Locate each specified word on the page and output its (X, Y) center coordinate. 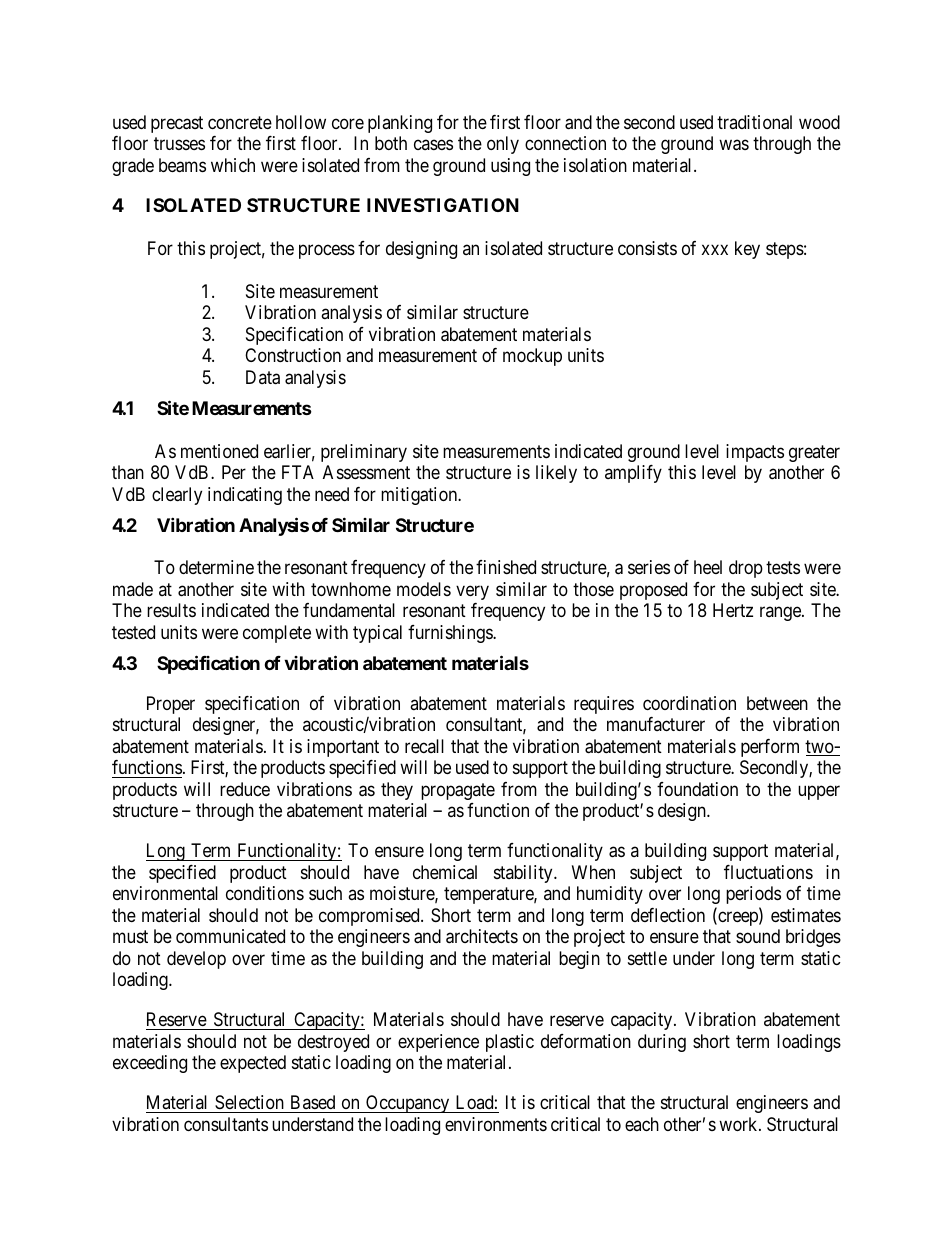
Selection (249, 1104)
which (233, 165)
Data (263, 377)
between (777, 703)
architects (482, 936)
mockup (532, 357)
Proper (171, 705)
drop (746, 569)
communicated (230, 936)
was (734, 145)
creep (738, 918)
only (503, 145)
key (747, 250)
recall (424, 746)
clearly (177, 496)
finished (506, 567)
